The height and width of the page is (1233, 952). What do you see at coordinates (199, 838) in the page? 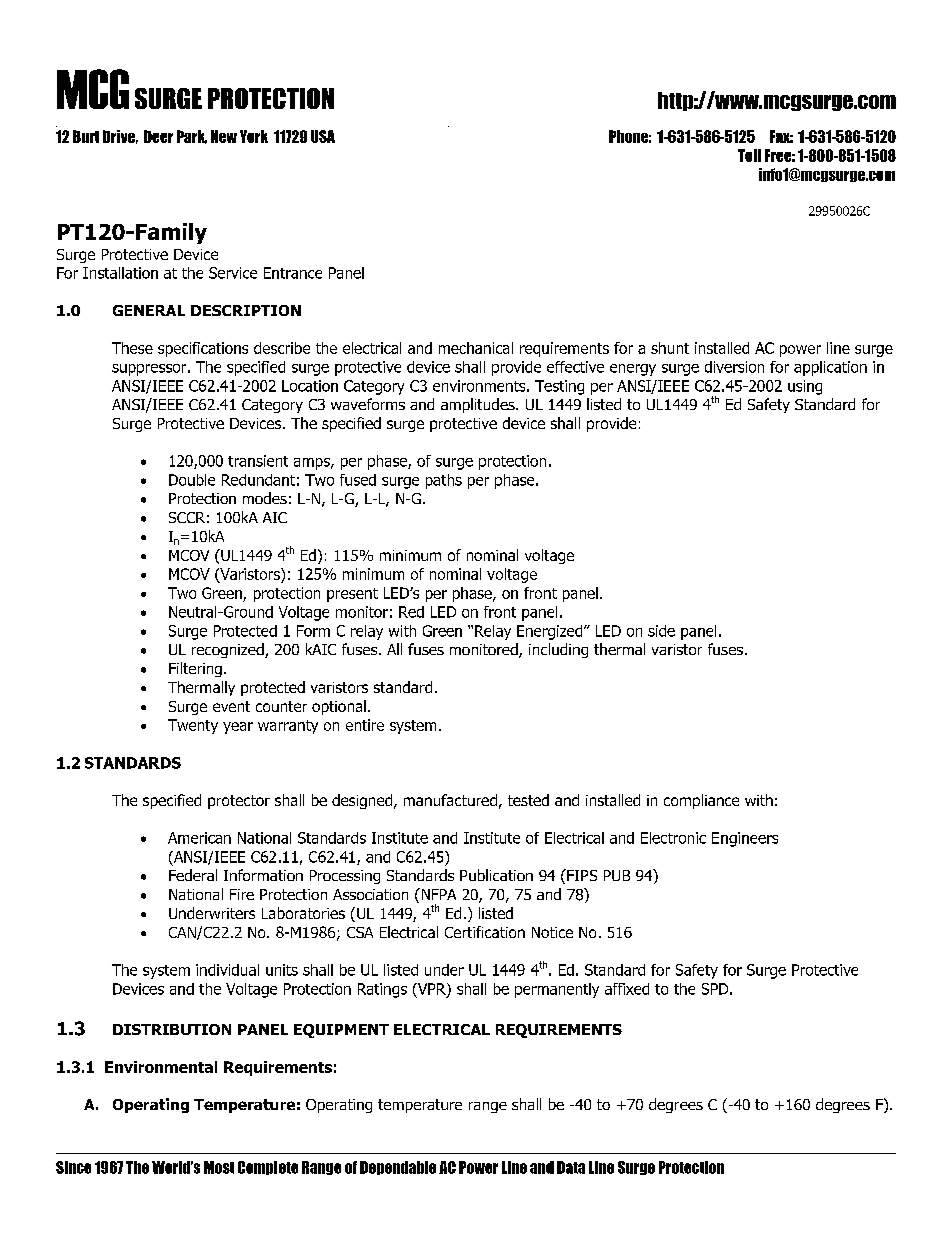
I see `American` at bounding box center [199, 838].
